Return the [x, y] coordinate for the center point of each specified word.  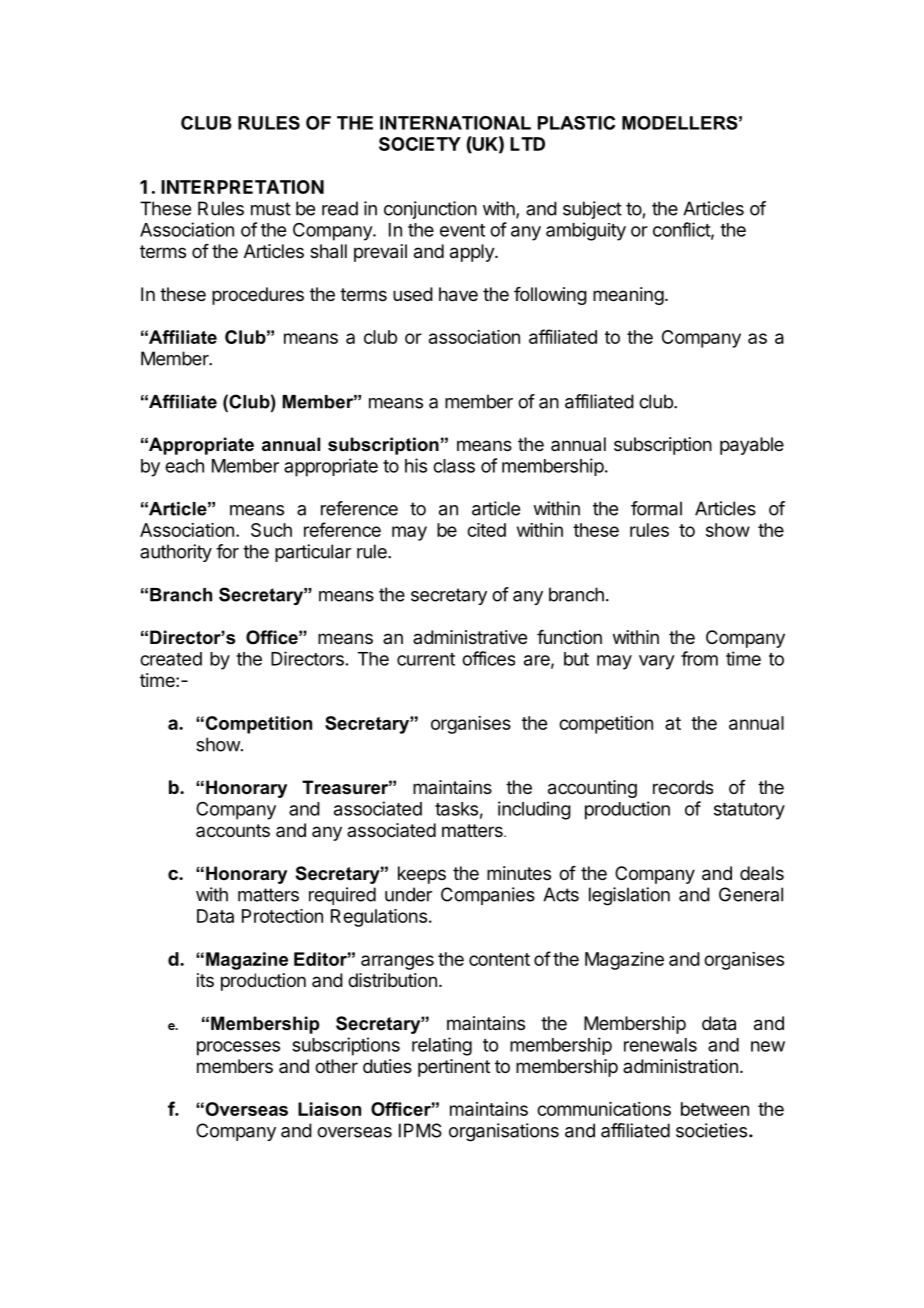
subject [592, 210]
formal [656, 508]
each [184, 466]
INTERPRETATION [242, 187]
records [683, 787]
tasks [456, 809]
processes [238, 1048]
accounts [233, 830]
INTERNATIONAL [455, 123]
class [454, 466]
